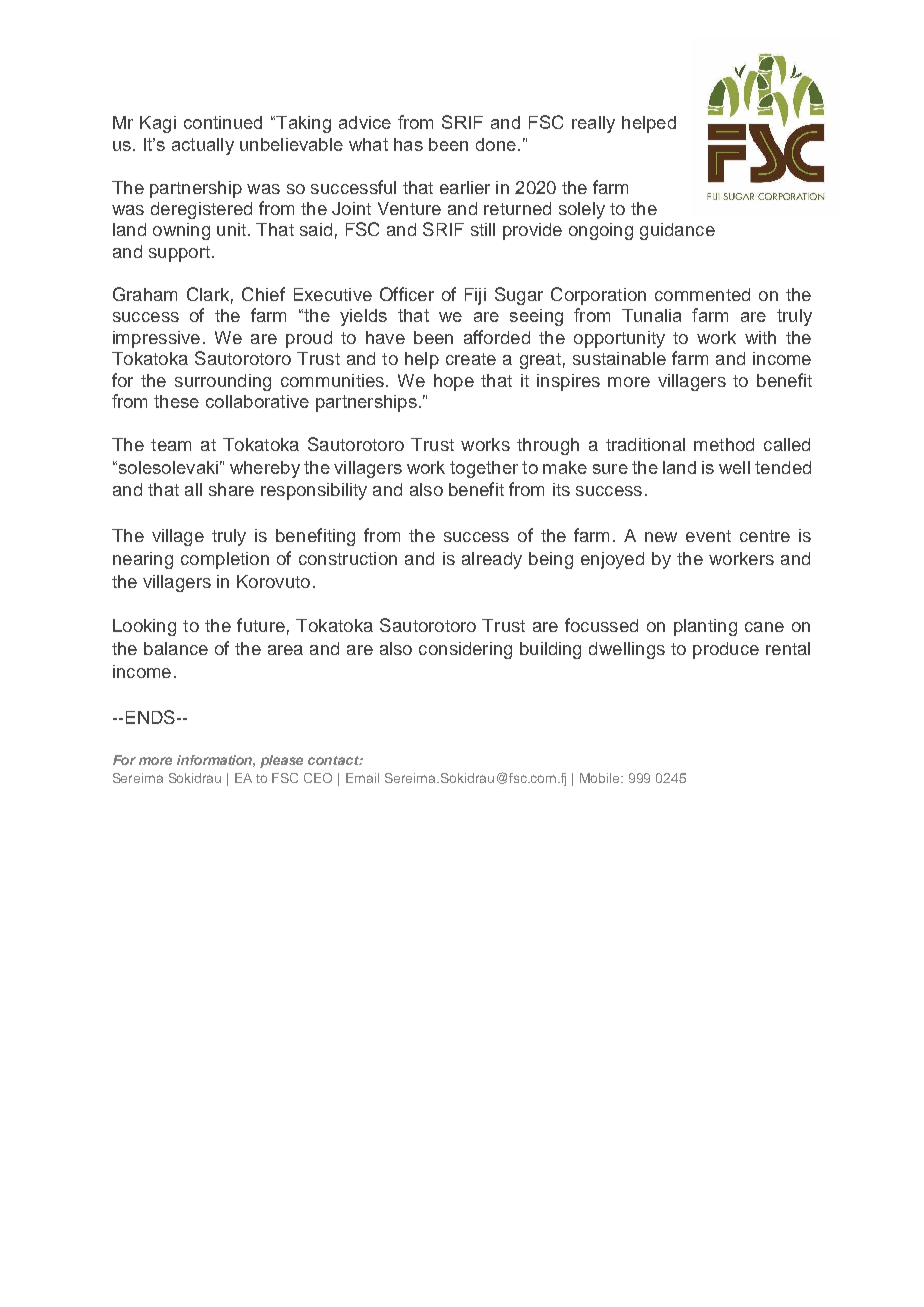  I want to click on team, so click(171, 445).
